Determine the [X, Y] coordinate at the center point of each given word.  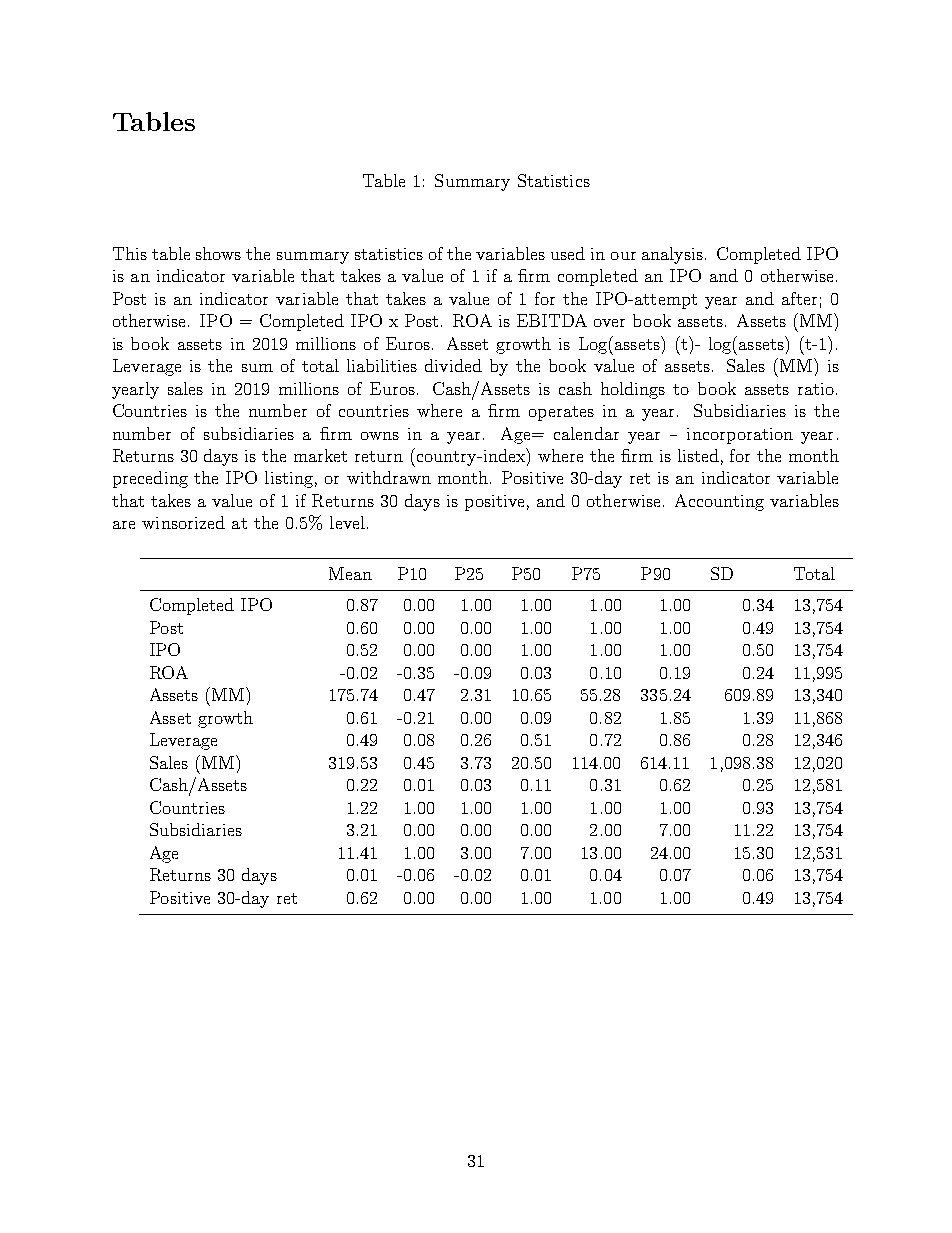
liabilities [382, 365]
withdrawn [389, 477]
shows [218, 253]
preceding [150, 479]
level [347, 522]
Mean [350, 573]
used [568, 253]
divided [453, 365]
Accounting [719, 502]
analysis [672, 255]
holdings [633, 390]
